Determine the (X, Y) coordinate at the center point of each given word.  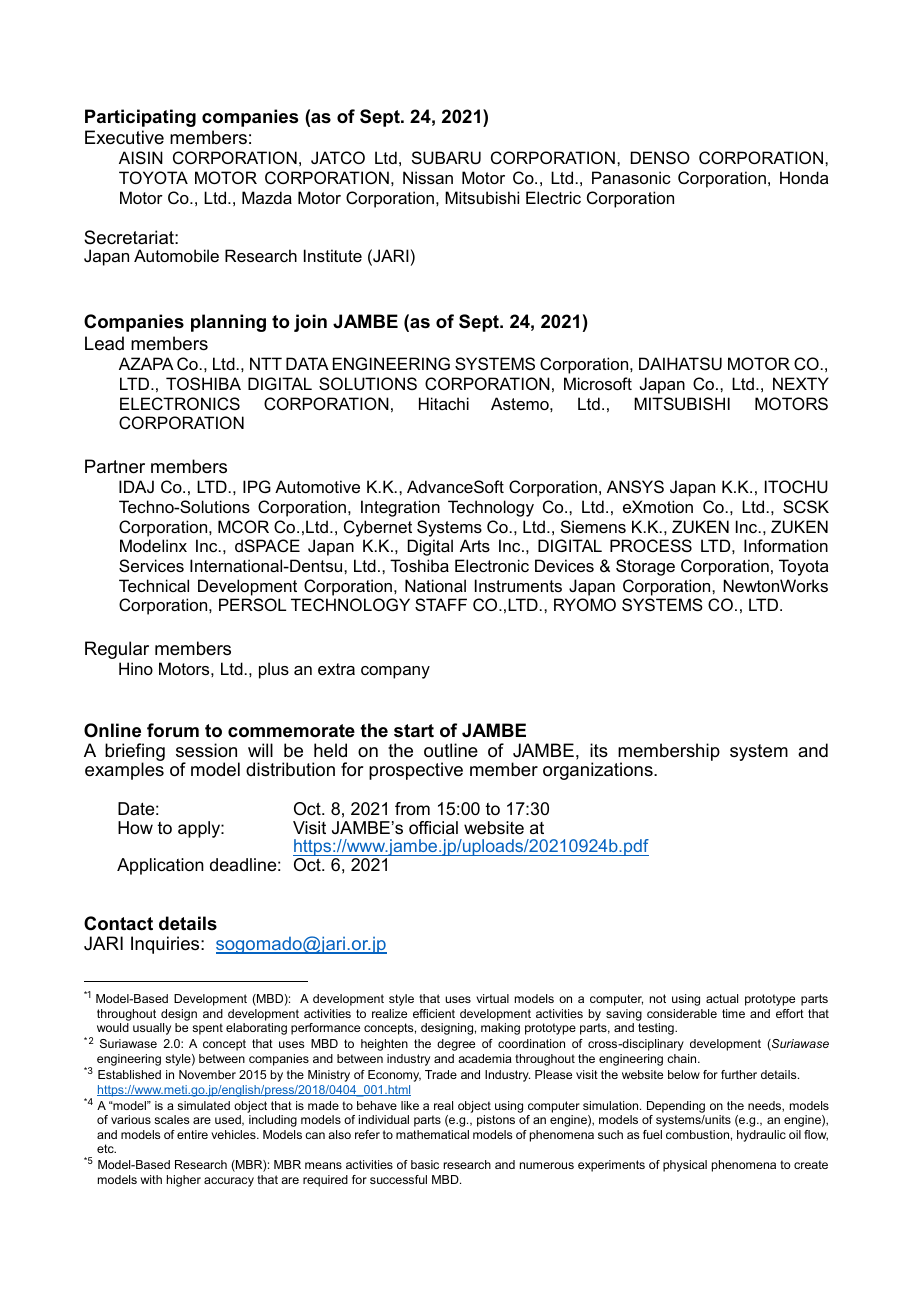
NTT (266, 363)
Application (160, 866)
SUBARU (446, 157)
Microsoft (598, 383)
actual (722, 998)
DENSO (660, 157)
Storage (645, 567)
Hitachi (444, 403)
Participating (140, 118)
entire (192, 1134)
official (433, 828)
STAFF (441, 604)
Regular (117, 650)
